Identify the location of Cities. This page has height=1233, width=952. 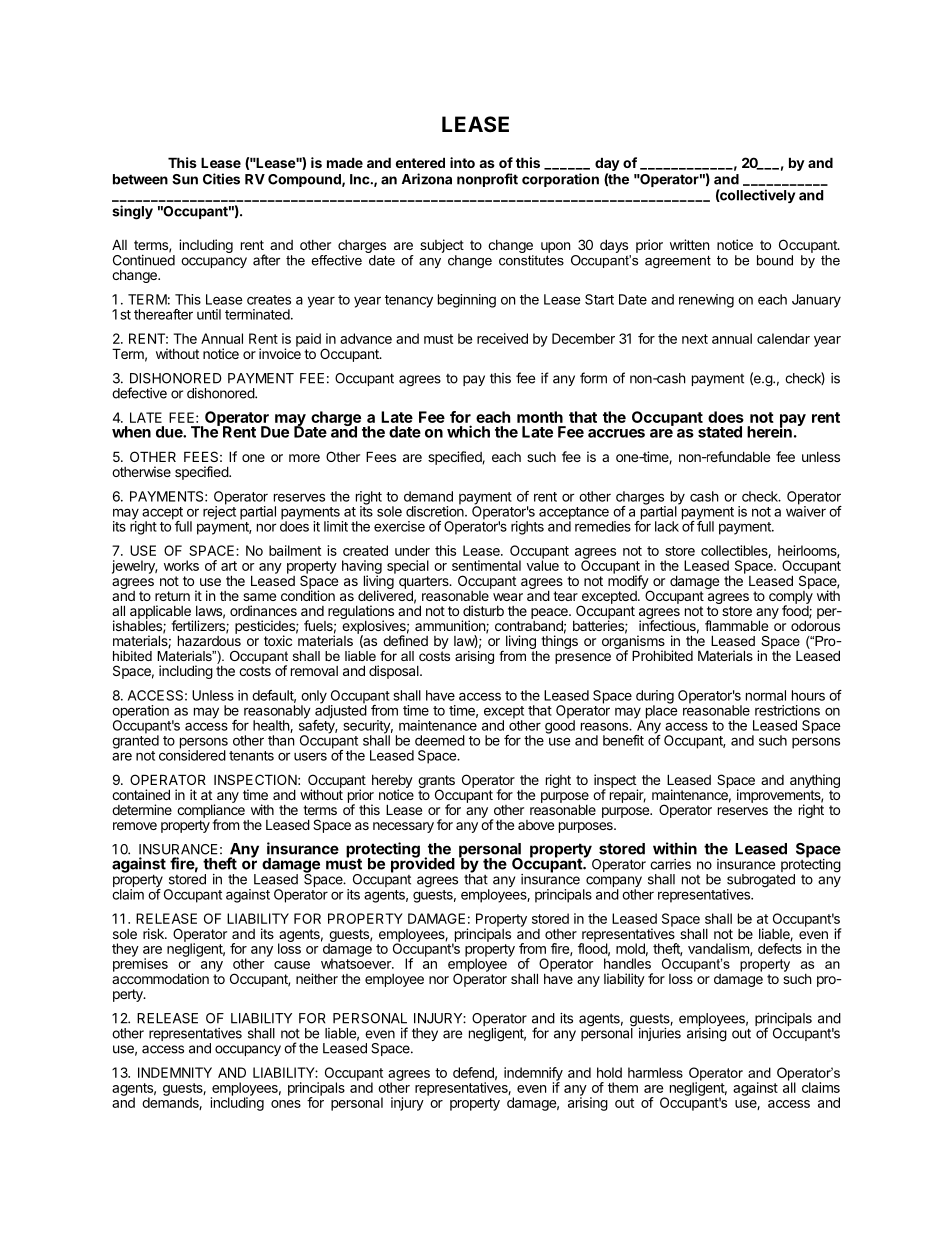
(221, 179).
